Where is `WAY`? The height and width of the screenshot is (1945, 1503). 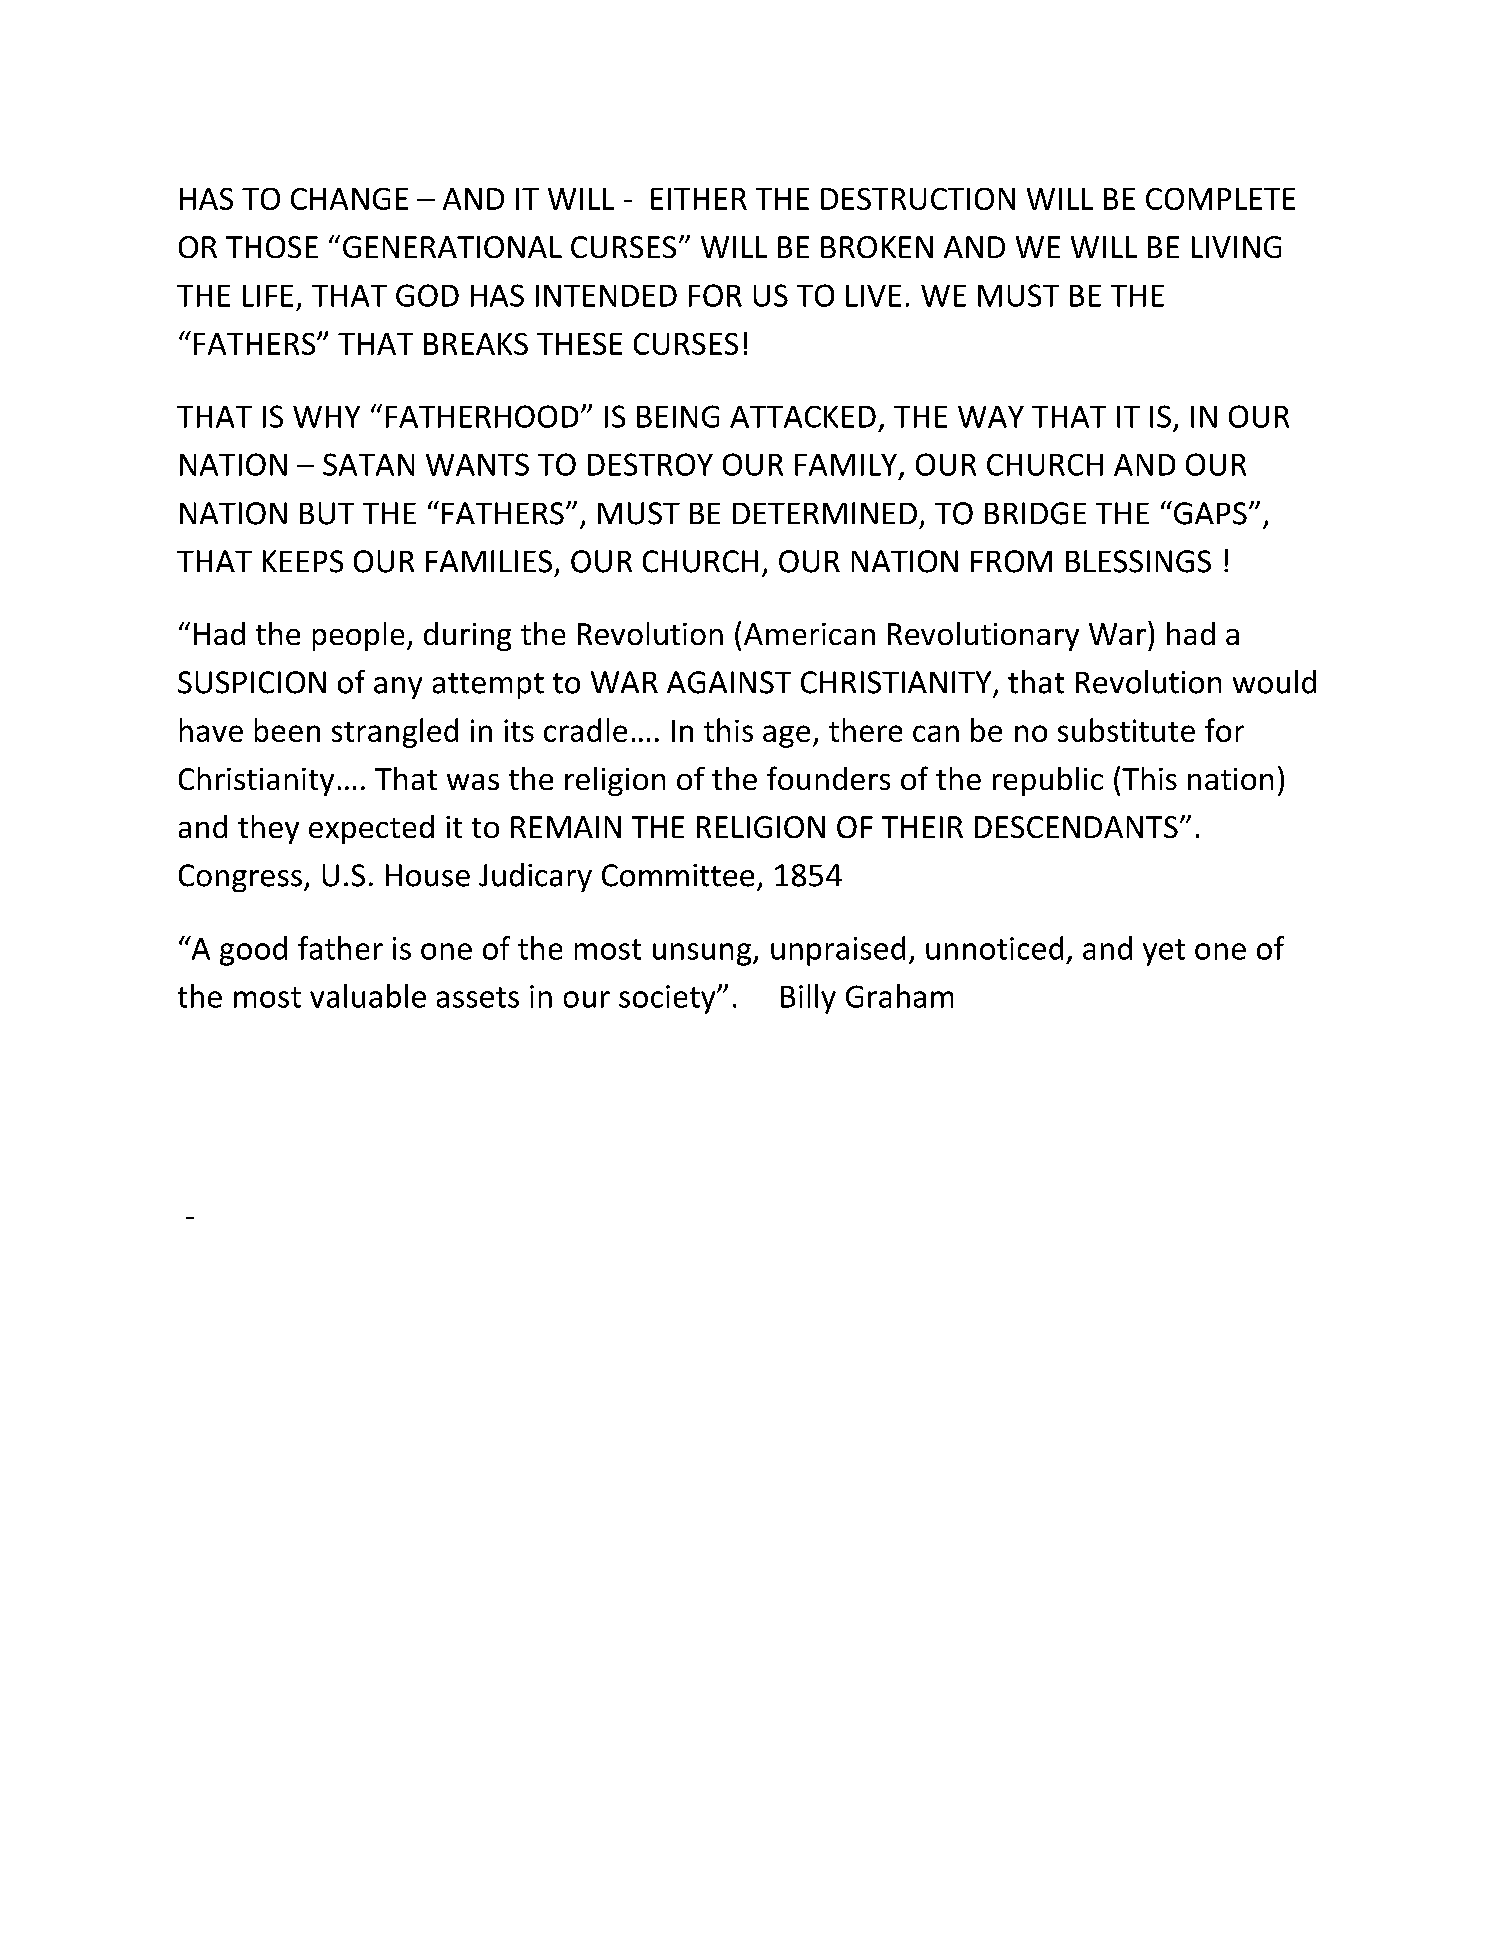
WAY is located at coordinates (991, 417).
